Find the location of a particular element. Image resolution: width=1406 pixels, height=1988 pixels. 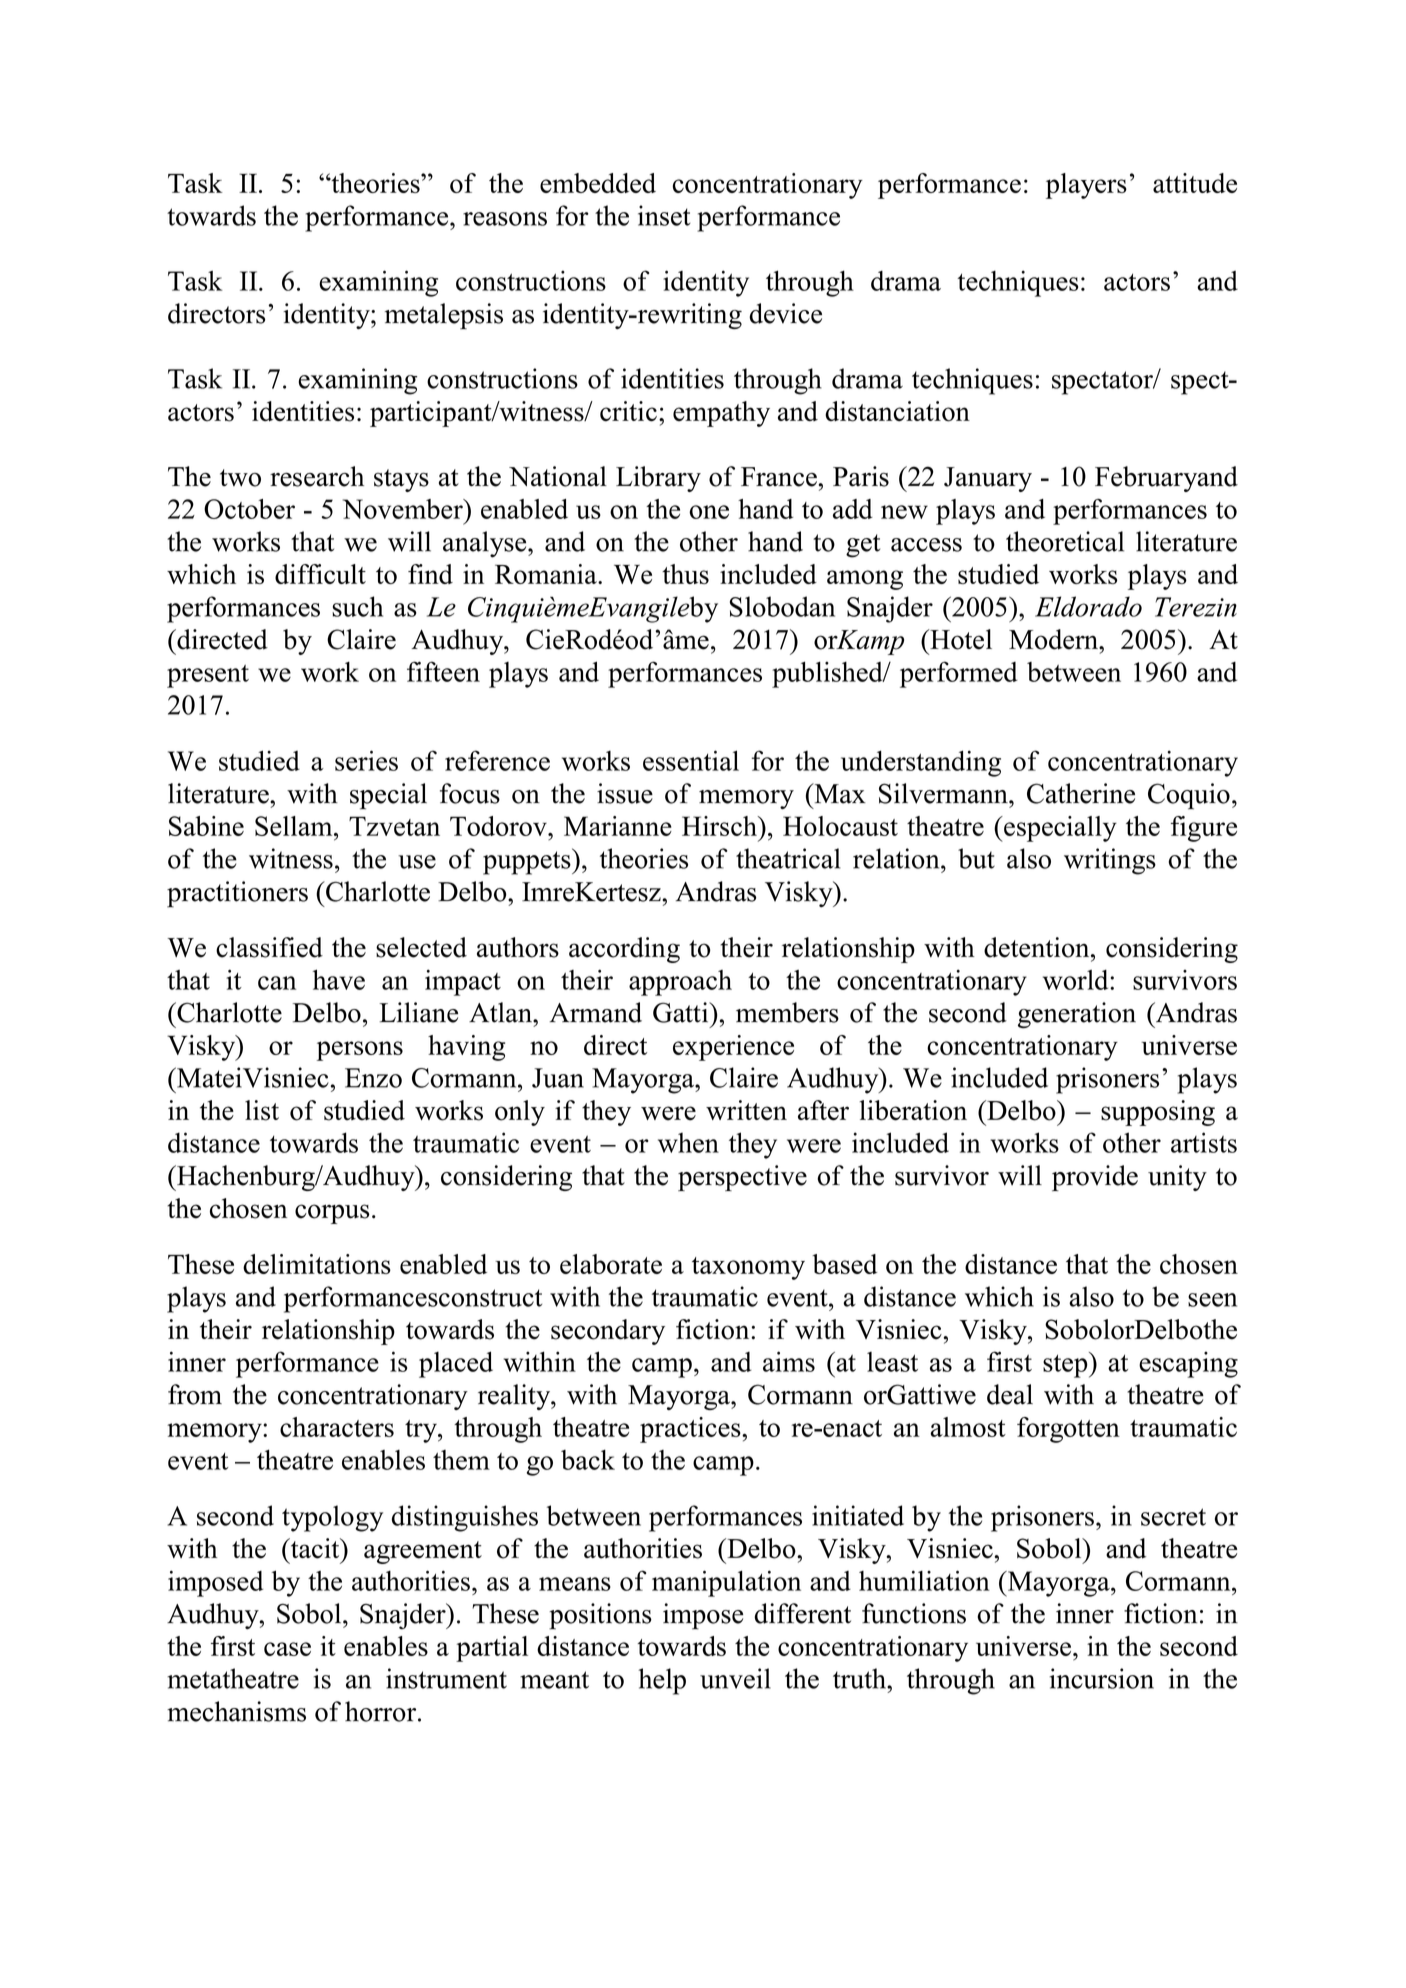

players is located at coordinates (1086, 186).
